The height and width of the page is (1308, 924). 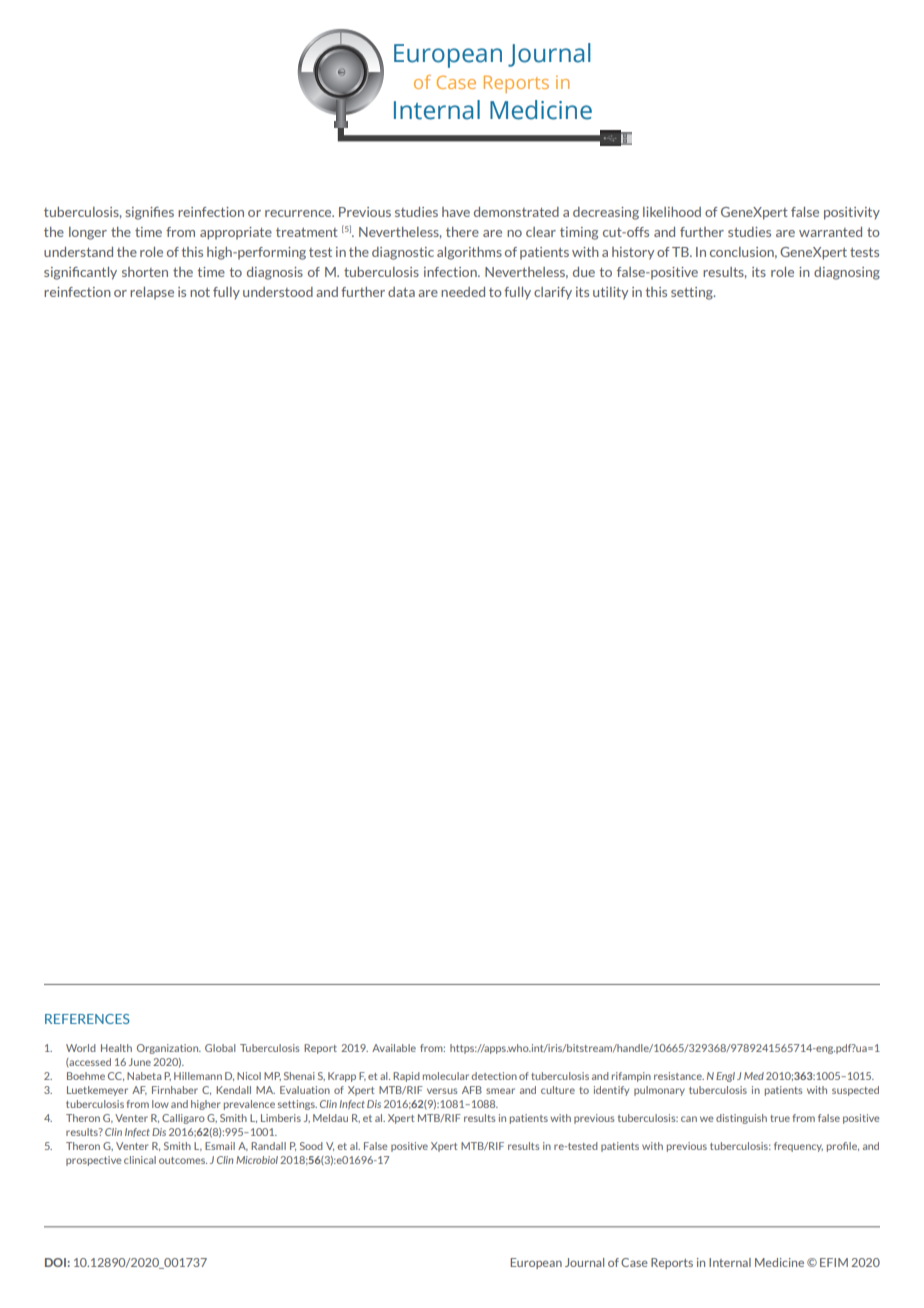 What do you see at coordinates (725, 1077) in the page?
I see `Engl` at bounding box center [725, 1077].
